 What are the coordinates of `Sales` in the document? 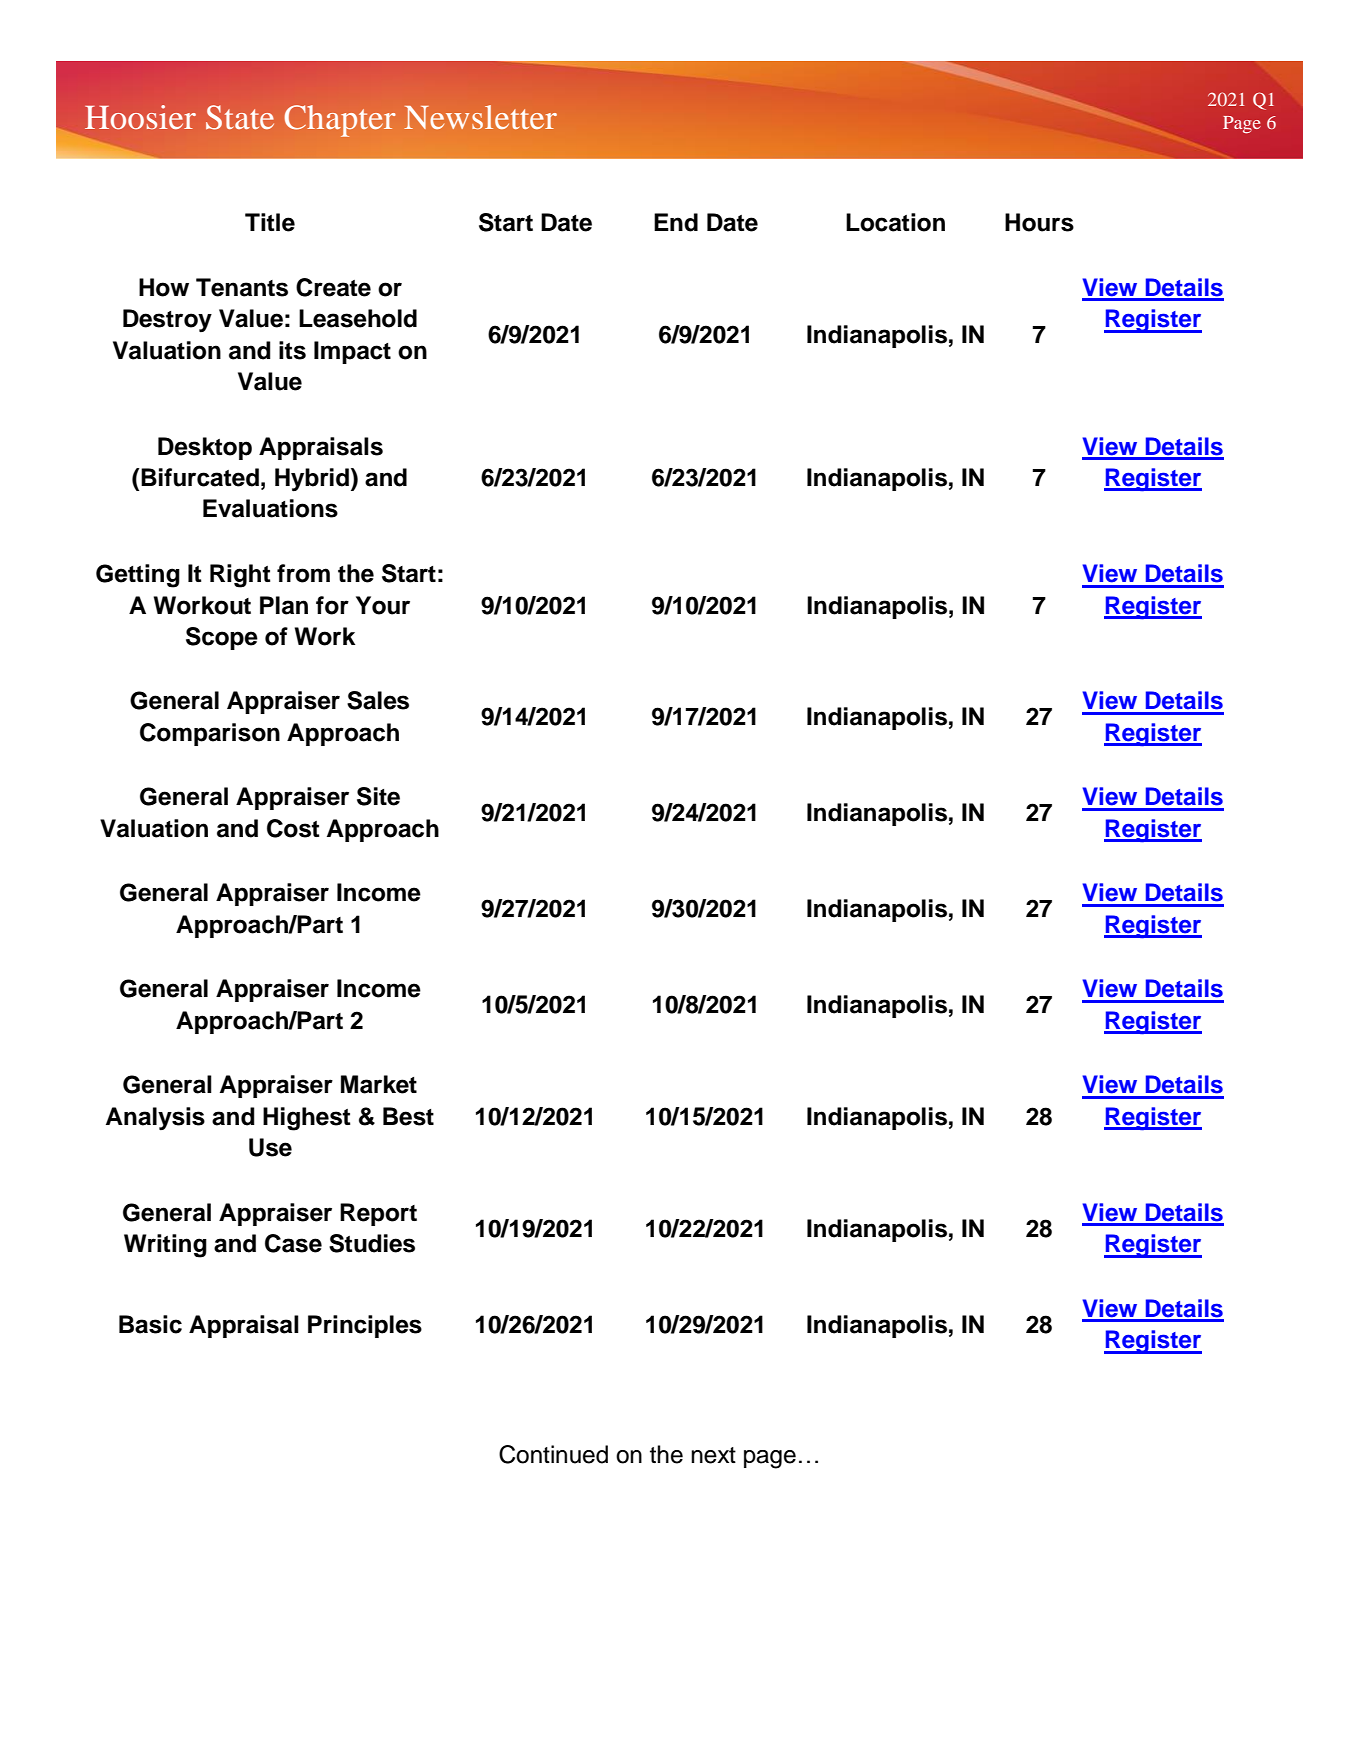 It's located at (378, 700).
